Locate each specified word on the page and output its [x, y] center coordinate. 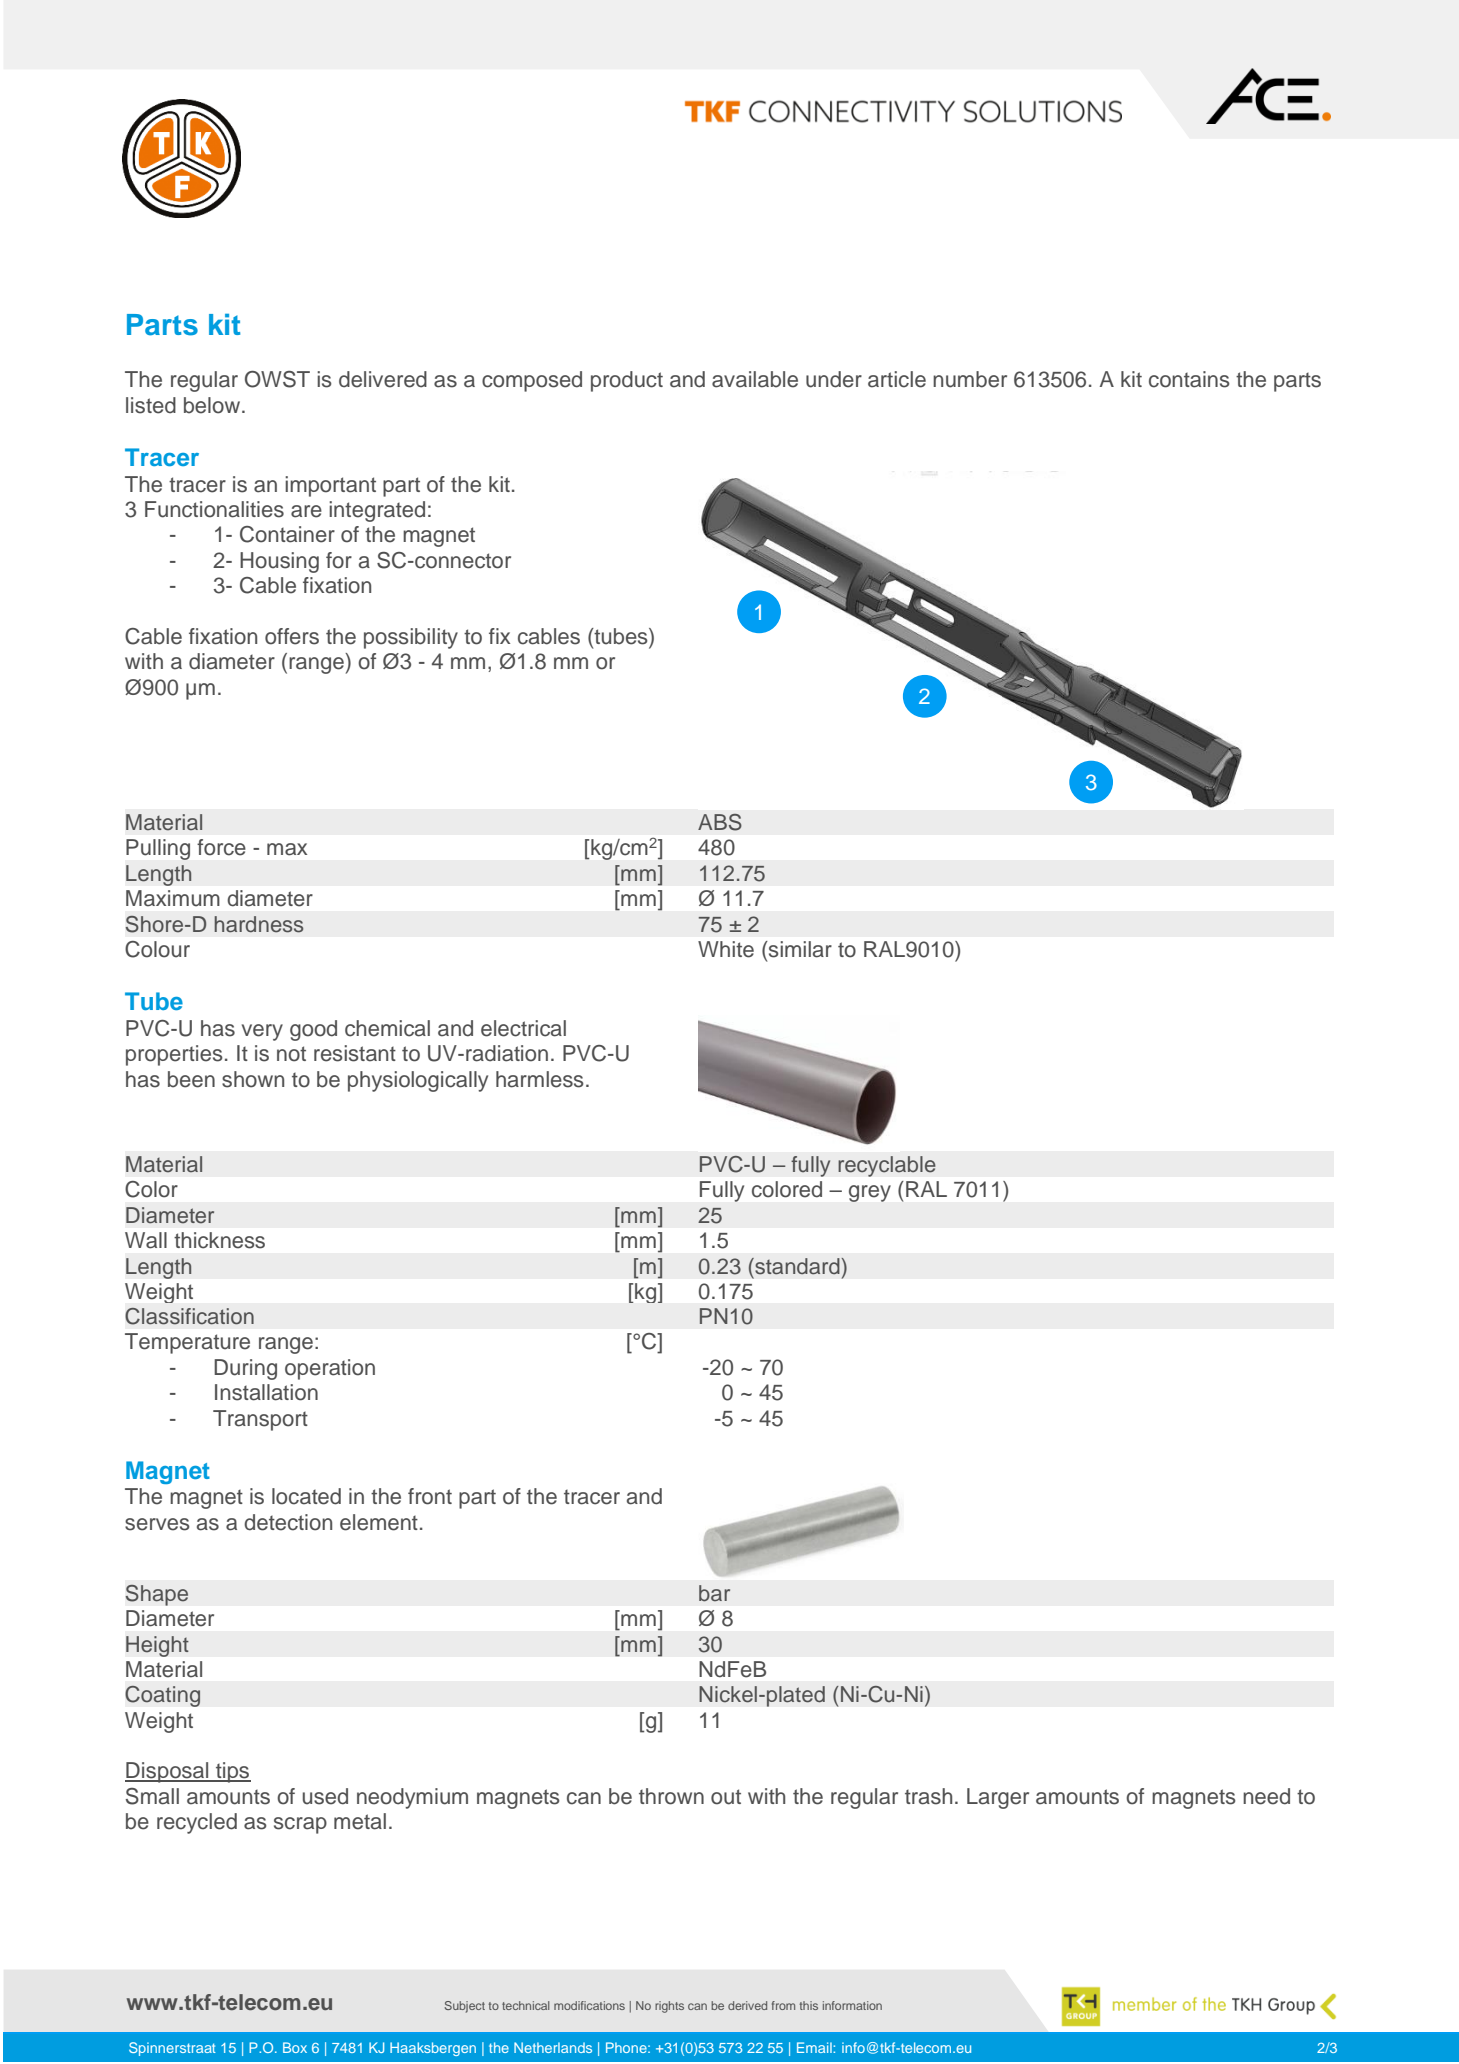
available [755, 379]
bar [714, 1593]
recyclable [887, 1166]
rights [669, 2007]
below [213, 405]
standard [796, 1266]
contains [1189, 379]
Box [295, 2047]
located [306, 1496]
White [726, 949]
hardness [259, 924]
